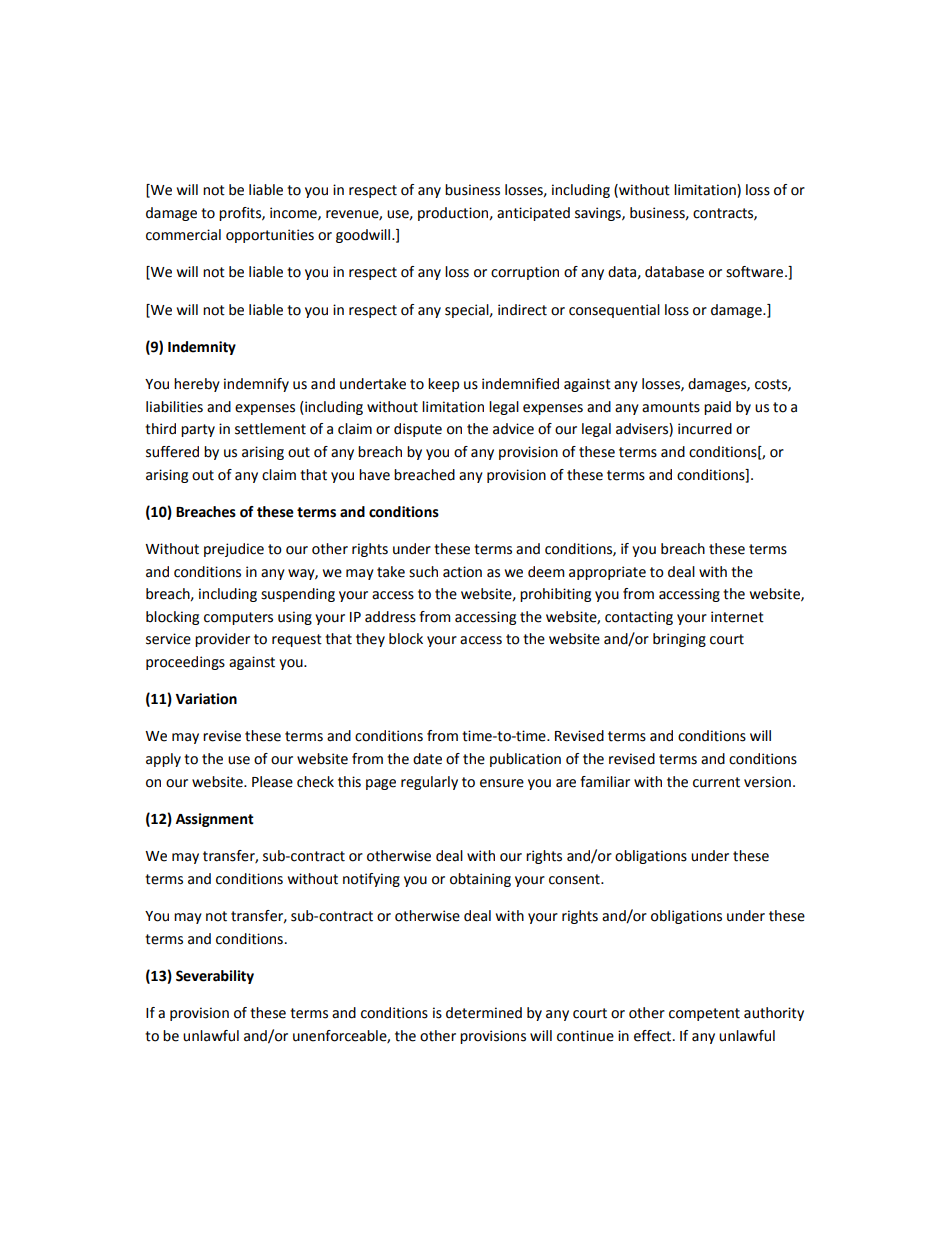  I want to click on have, so click(374, 475).
